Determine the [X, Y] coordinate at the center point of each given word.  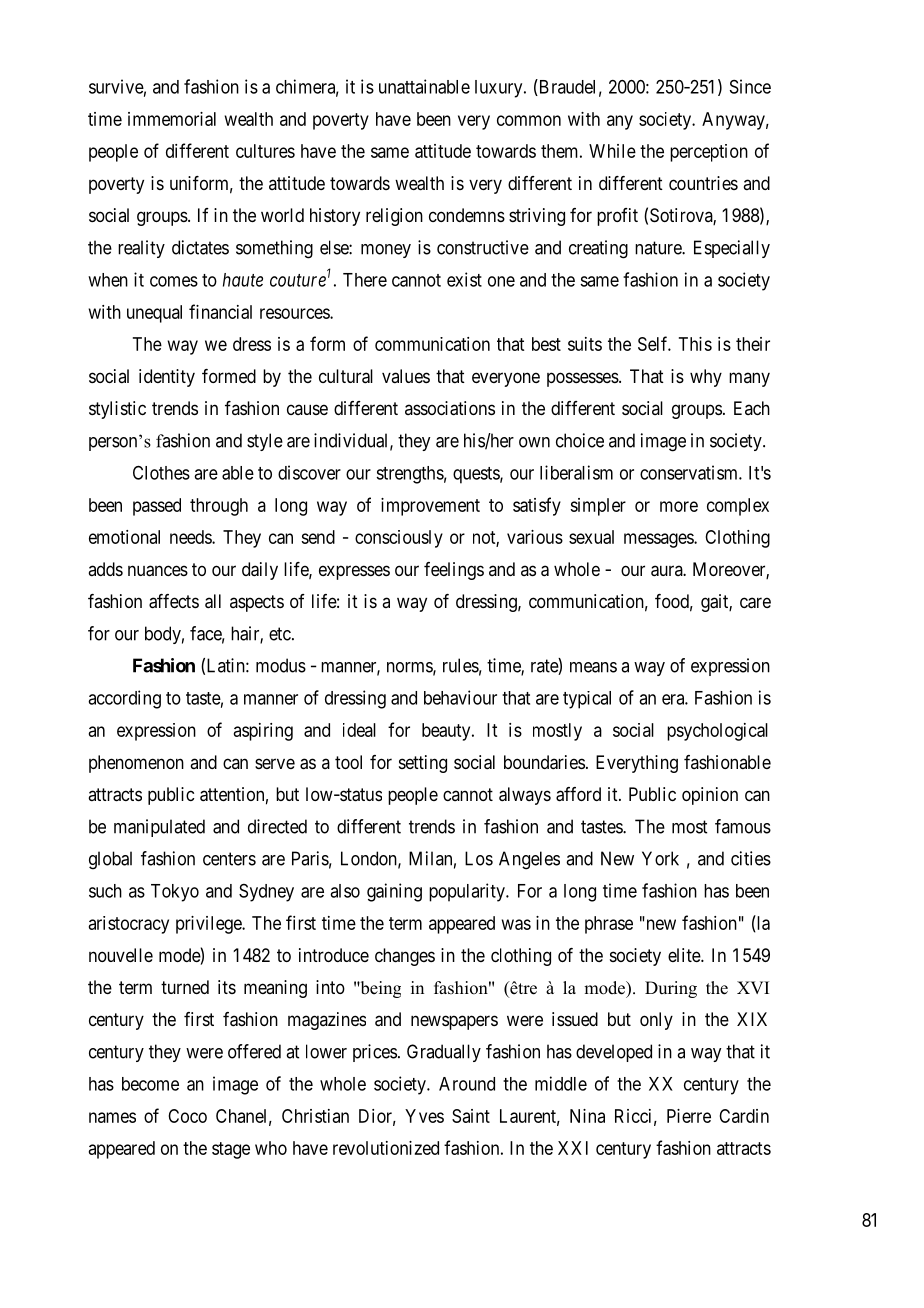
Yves [424, 1116]
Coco [187, 1116]
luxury [500, 89]
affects [174, 601]
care [755, 603]
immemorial [172, 119]
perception [709, 153]
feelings [454, 571]
